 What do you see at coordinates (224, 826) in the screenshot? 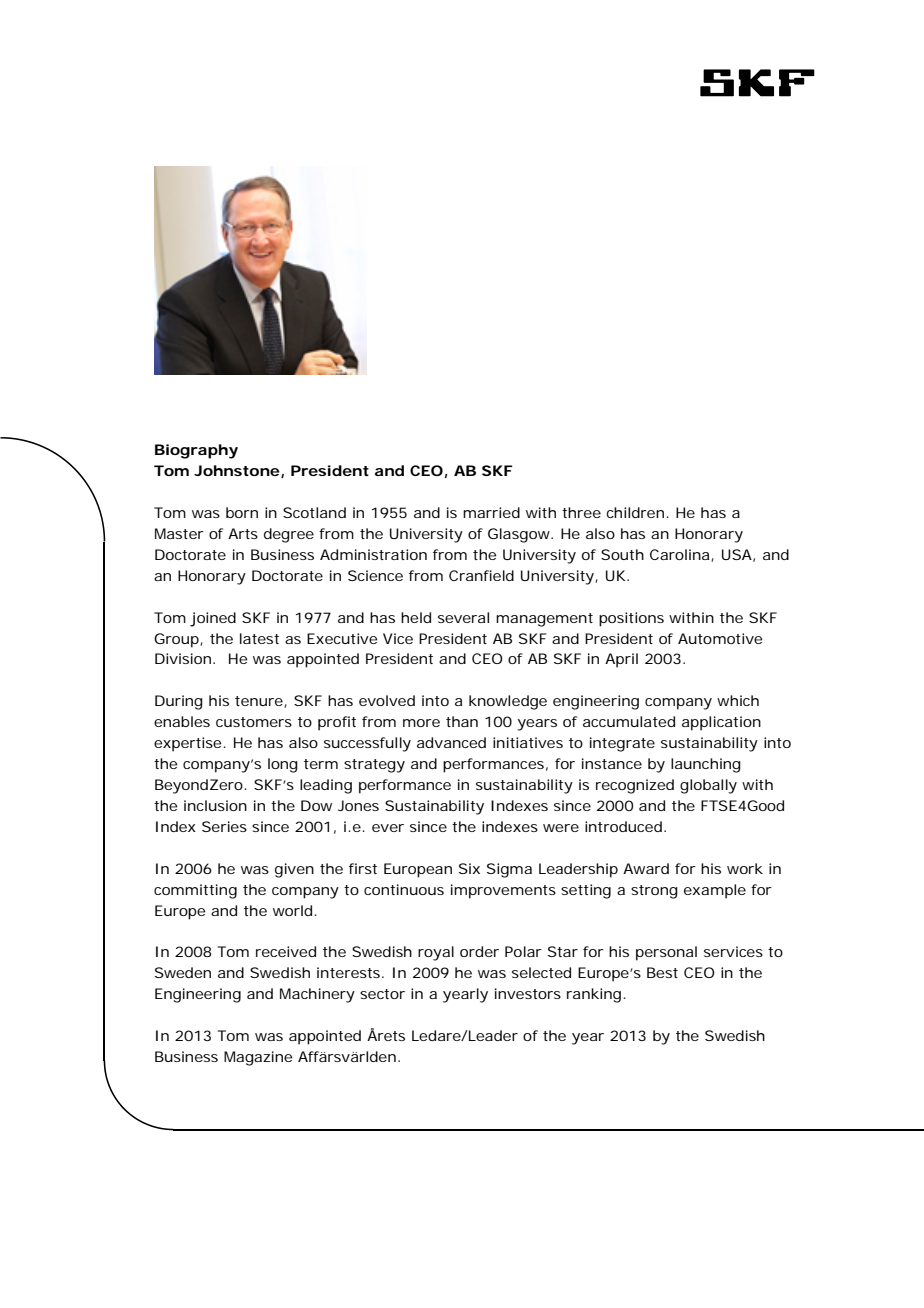
I see `Series` at bounding box center [224, 826].
